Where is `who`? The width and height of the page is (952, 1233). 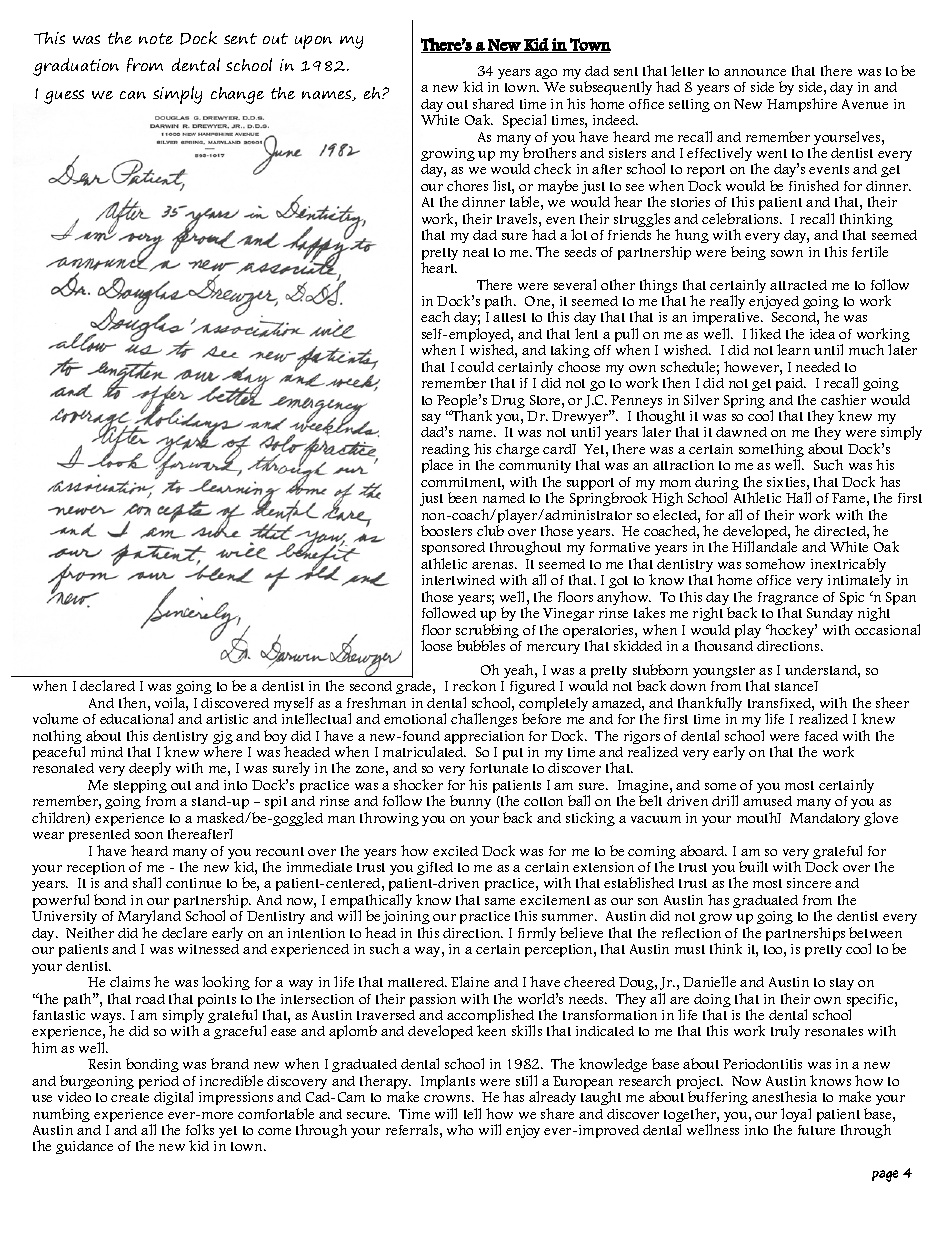
who is located at coordinates (460, 1129).
